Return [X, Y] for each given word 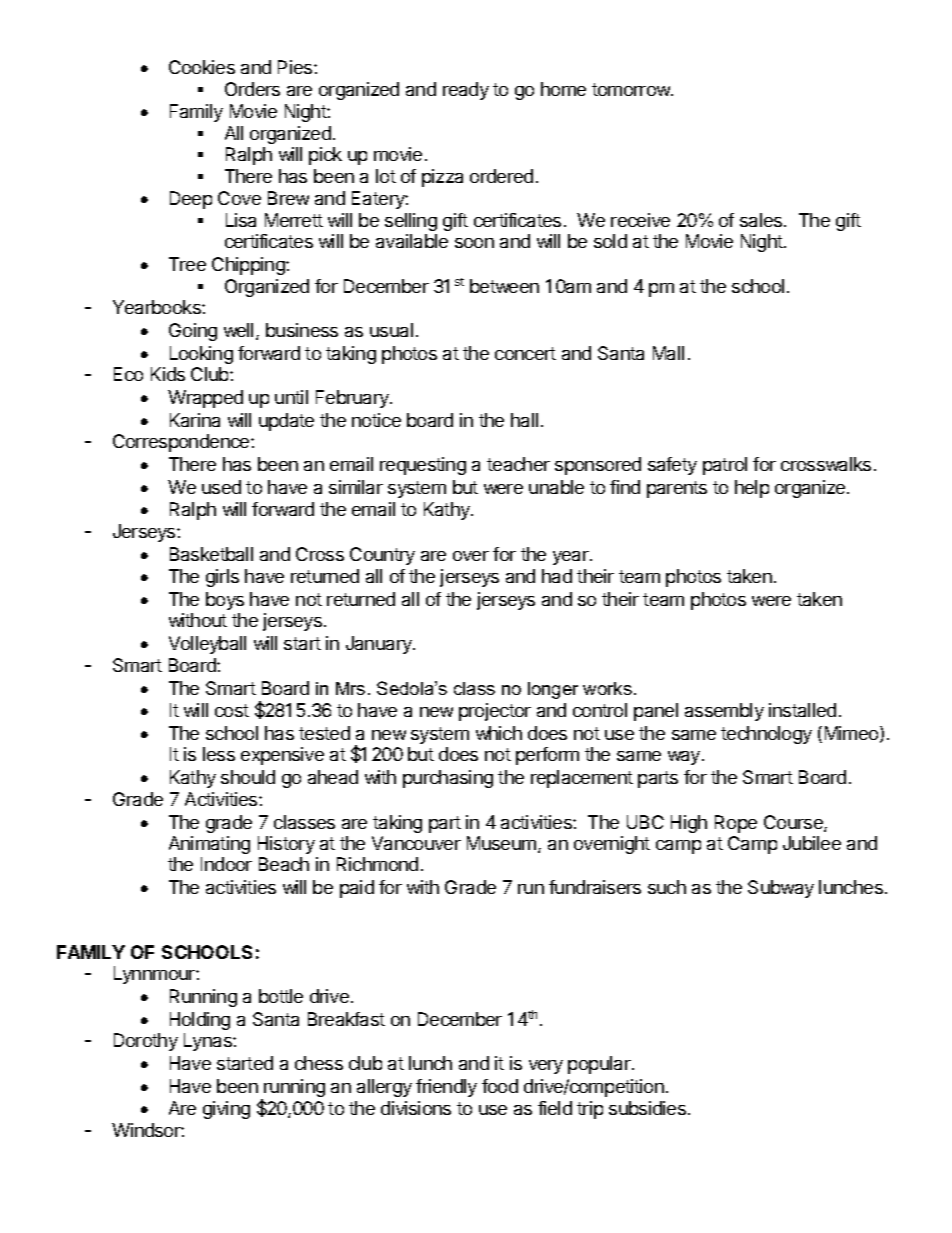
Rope [736, 824]
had [557, 576]
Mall [668, 353]
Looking [201, 355]
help [752, 489]
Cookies [202, 67]
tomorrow [632, 89]
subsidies [649, 1108]
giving [226, 1110]
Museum [501, 843]
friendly [446, 1088]
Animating [209, 845]
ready [466, 91]
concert [525, 353]
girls [222, 578]
